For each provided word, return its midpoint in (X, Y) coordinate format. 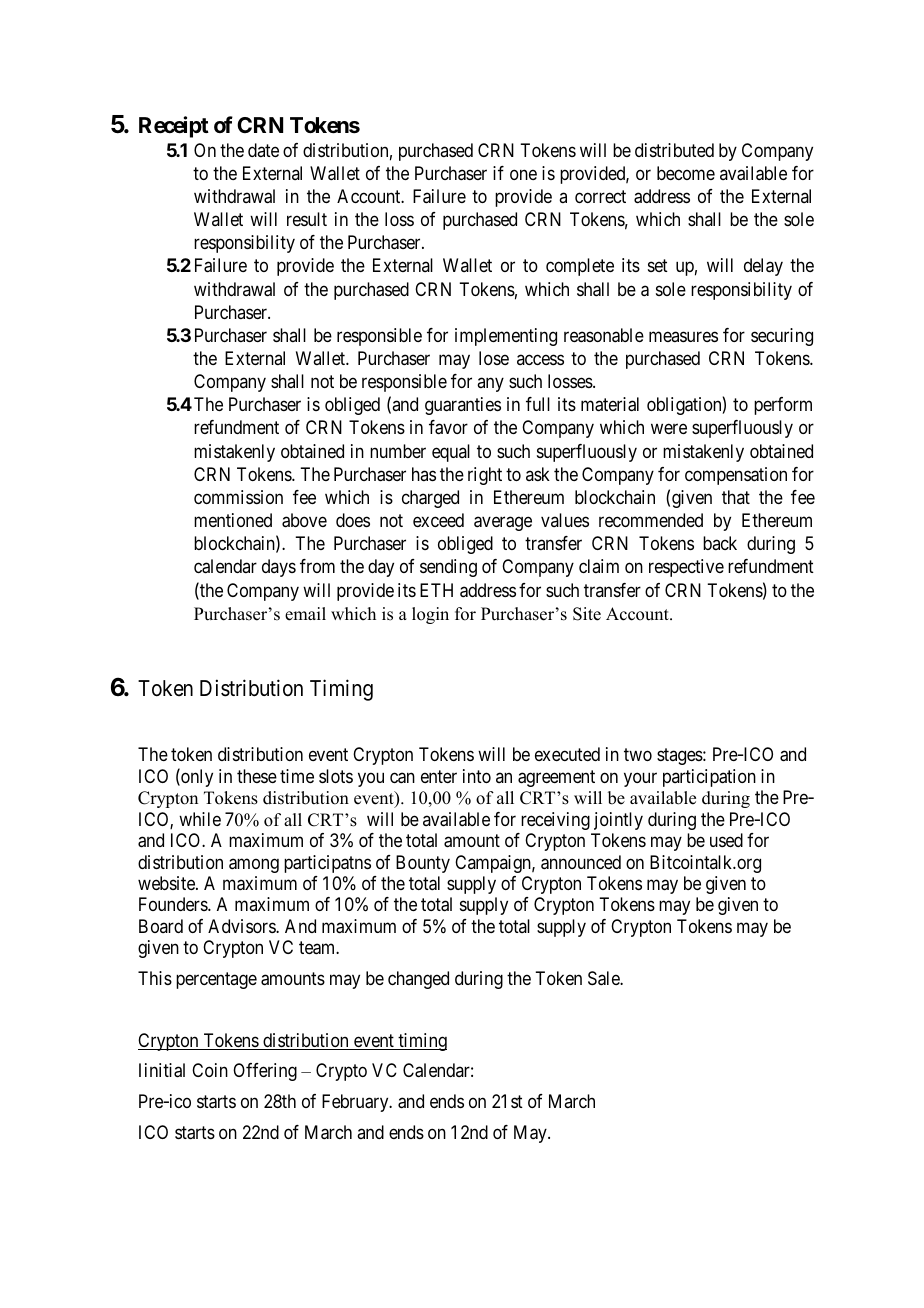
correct (600, 196)
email (305, 614)
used (726, 840)
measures (683, 336)
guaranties (463, 406)
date (263, 150)
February (356, 1103)
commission (238, 497)
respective (686, 568)
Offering (265, 1072)
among (254, 865)
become (686, 173)
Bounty (423, 864)
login (430, 615)
